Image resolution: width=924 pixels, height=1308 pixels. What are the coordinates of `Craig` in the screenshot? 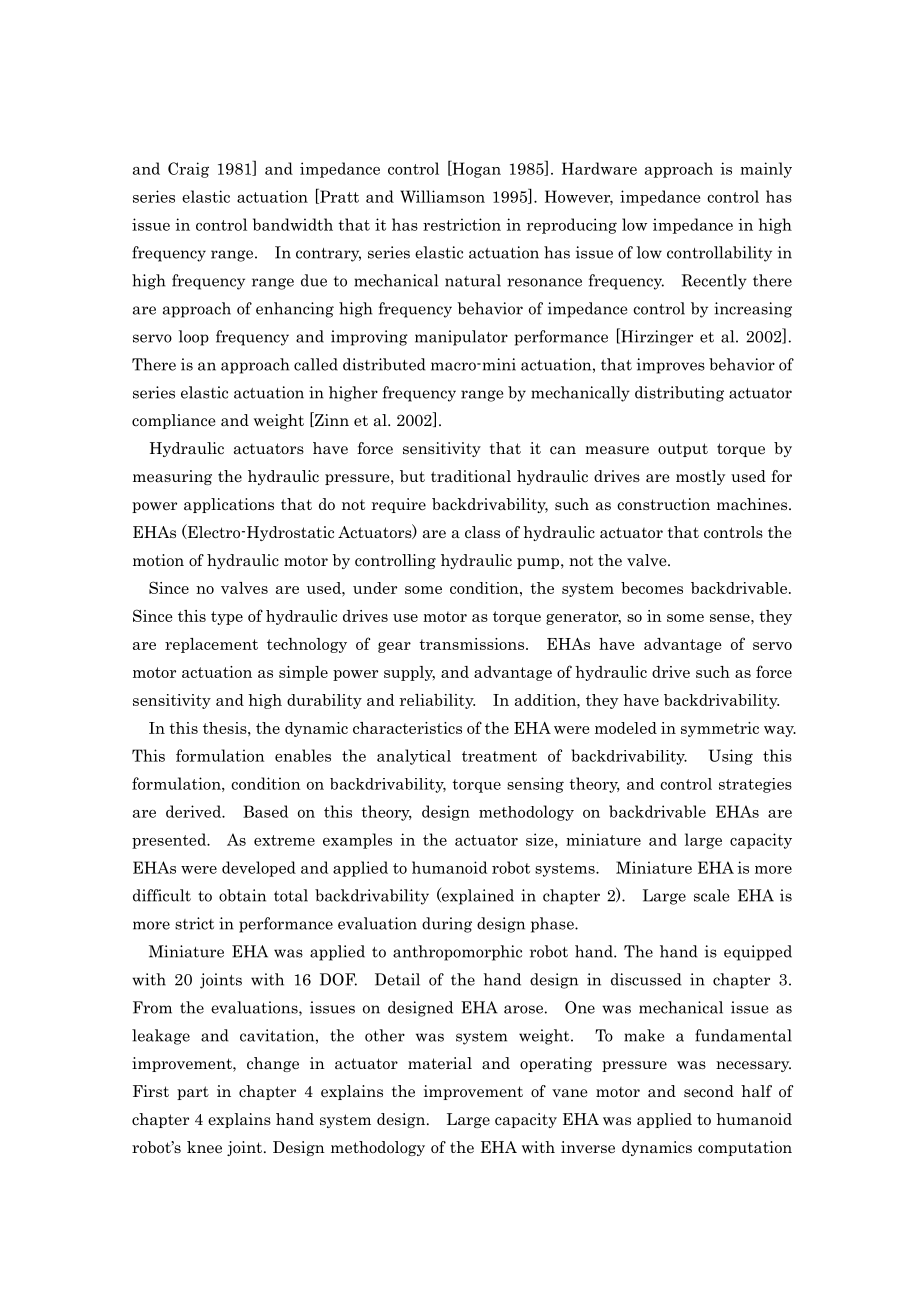 It's located at (188, 170).
